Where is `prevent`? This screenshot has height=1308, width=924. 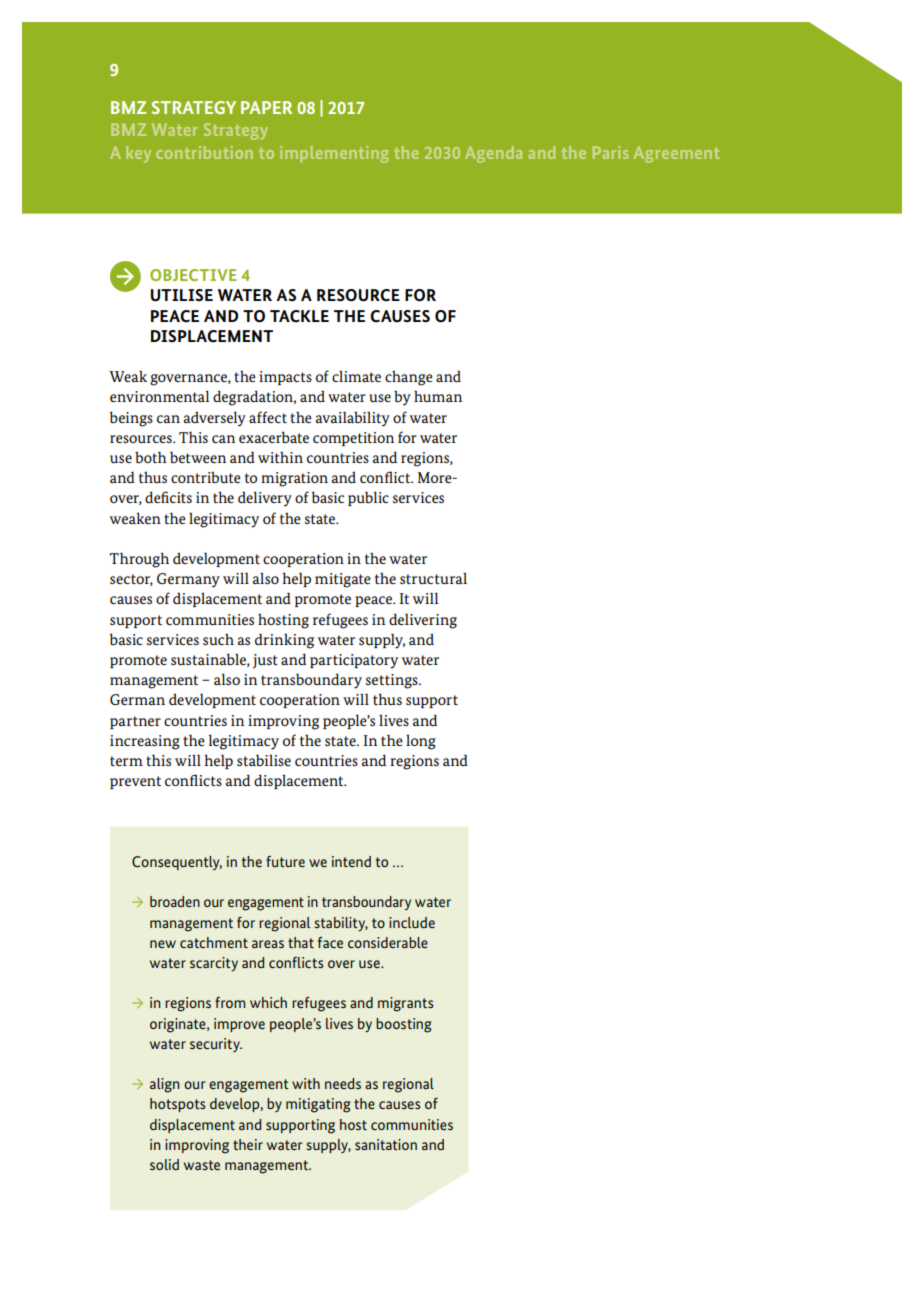 prevent is located at coordinates (135, 782).
